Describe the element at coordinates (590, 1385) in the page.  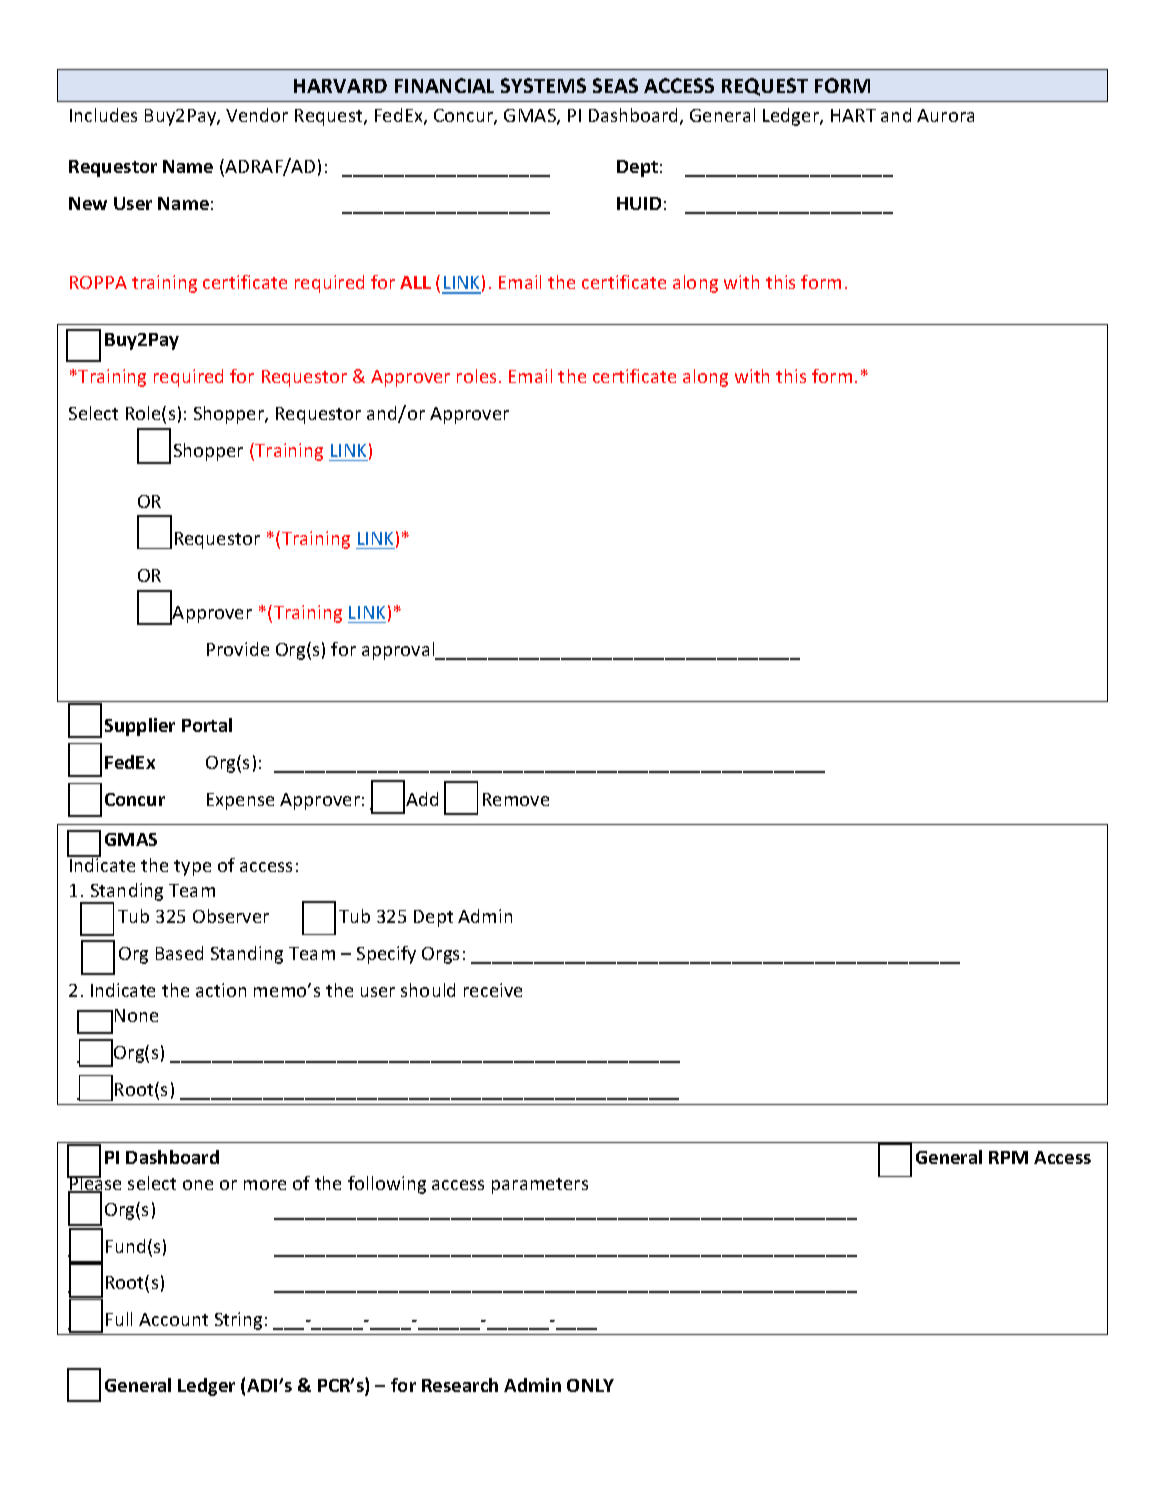
I see `ONLY` at that location.
